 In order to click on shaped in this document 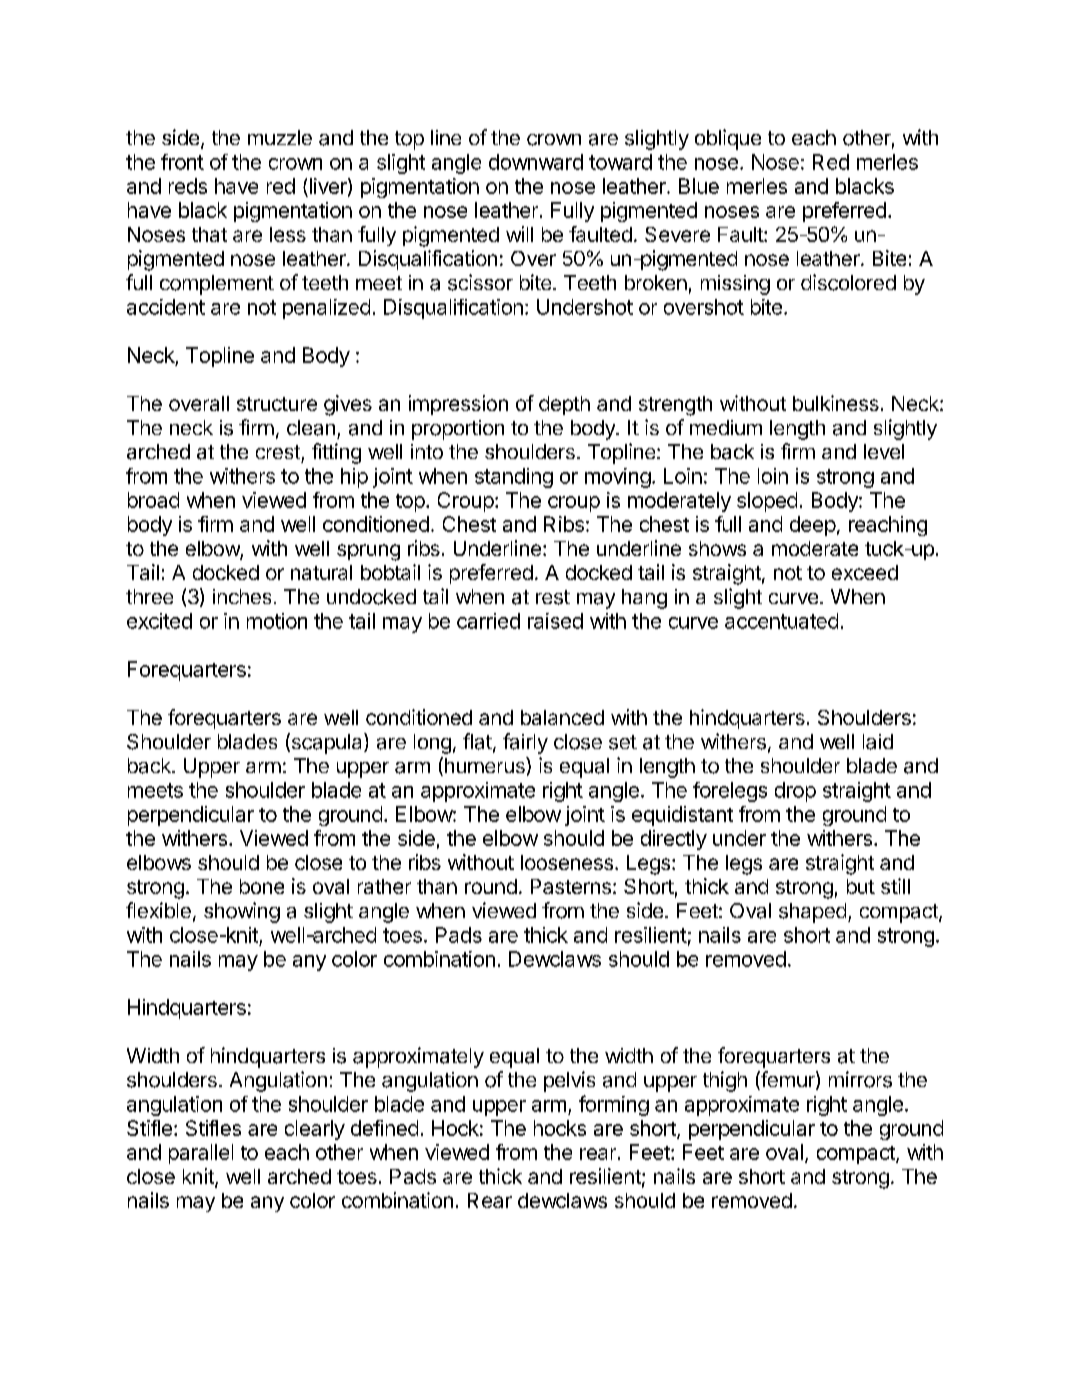, I will do `click(812, 913)`.
